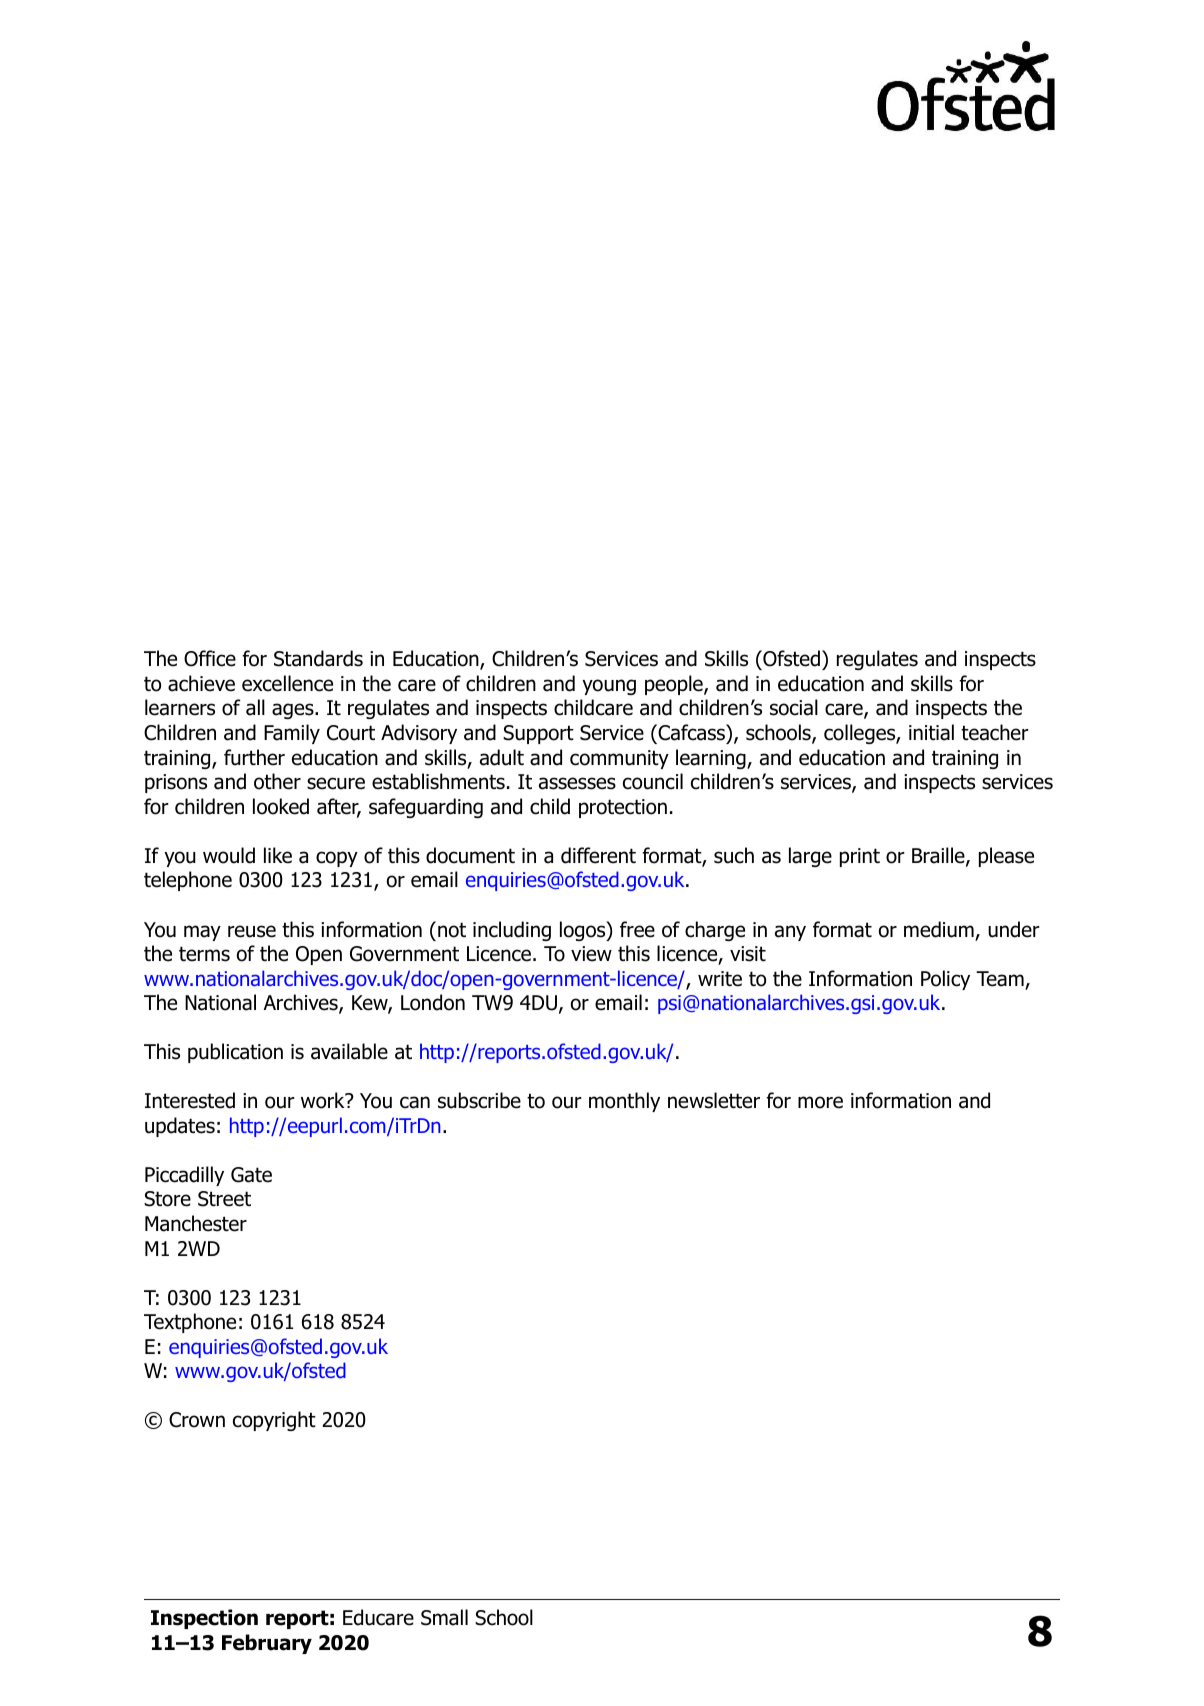  Describe the element at coordinates (931, 732) in the screenshot. I see `initial` at that location.
